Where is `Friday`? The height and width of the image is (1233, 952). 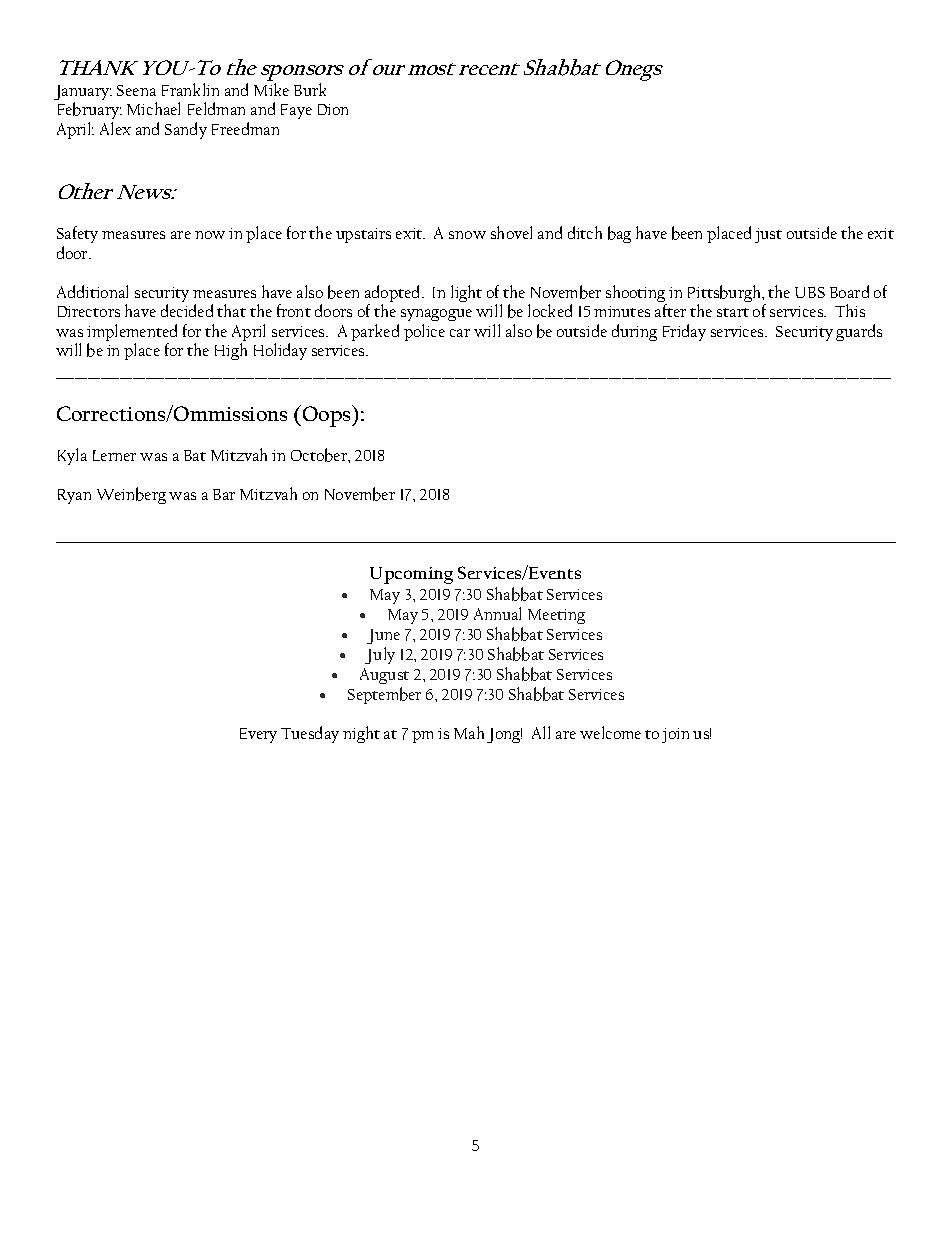
Friday is located at coordinates (684, 332).
